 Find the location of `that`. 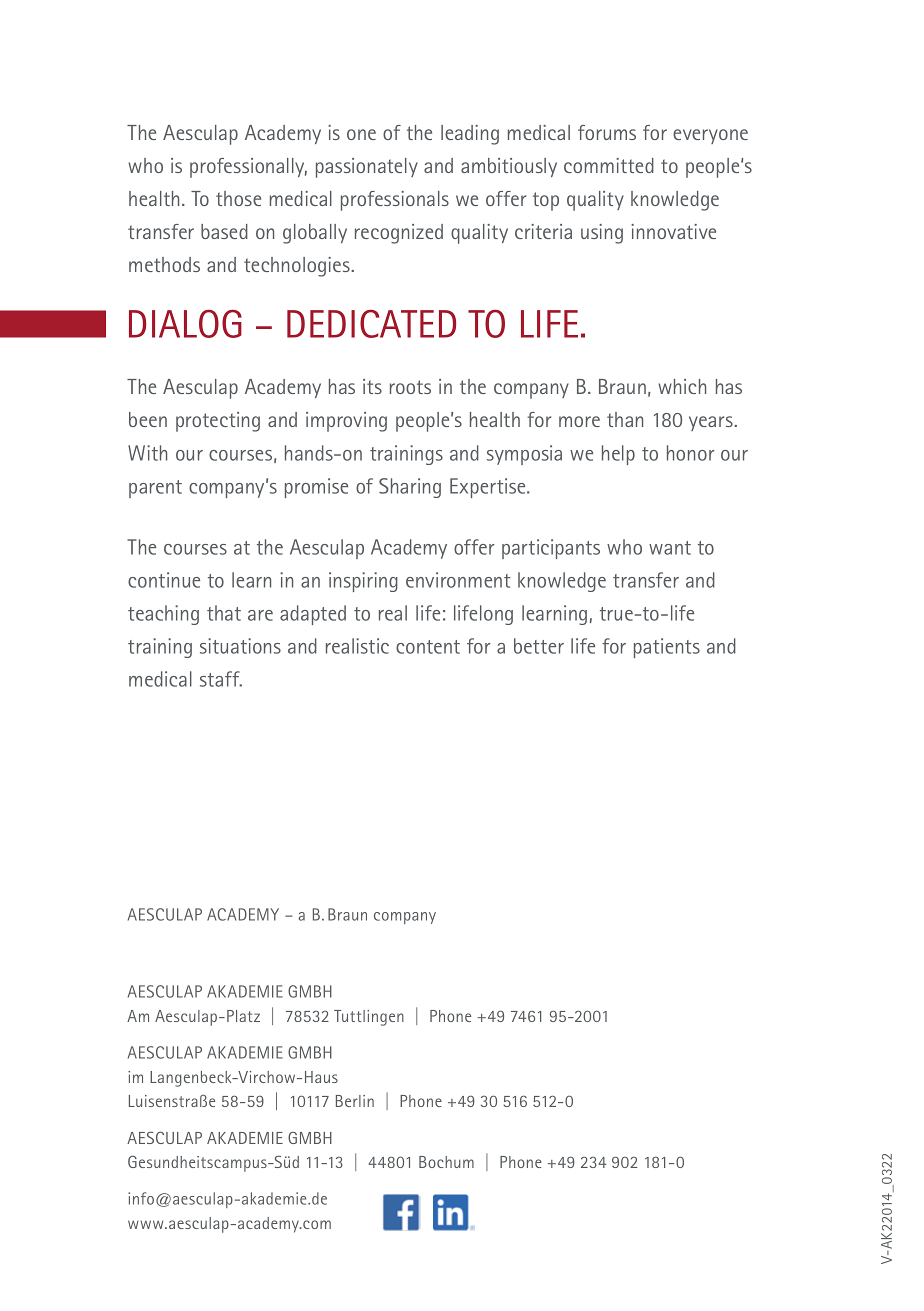

that is located at coordinates (224, 613).
